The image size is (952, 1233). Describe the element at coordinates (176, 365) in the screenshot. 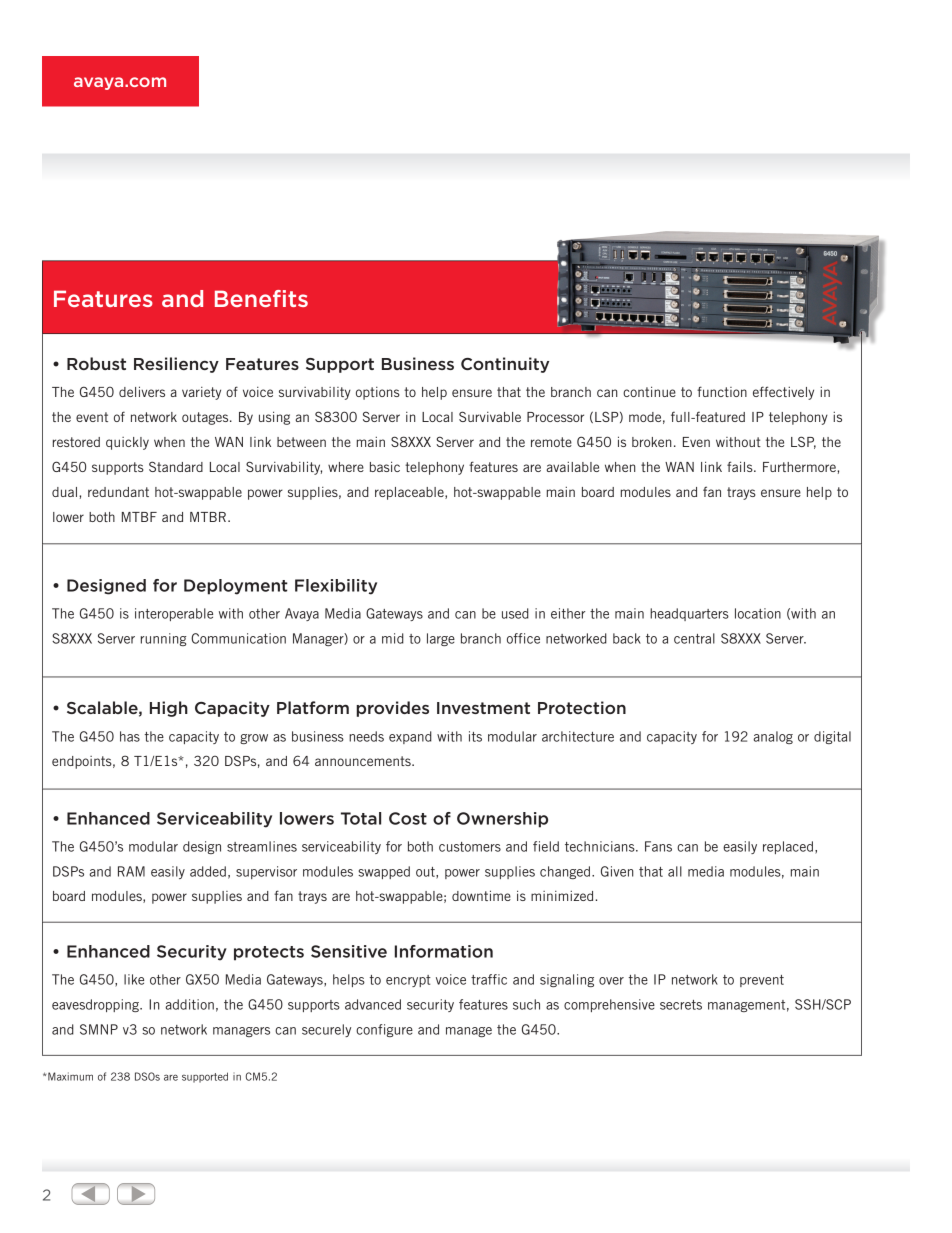

I see `Resiliency` at that location.
